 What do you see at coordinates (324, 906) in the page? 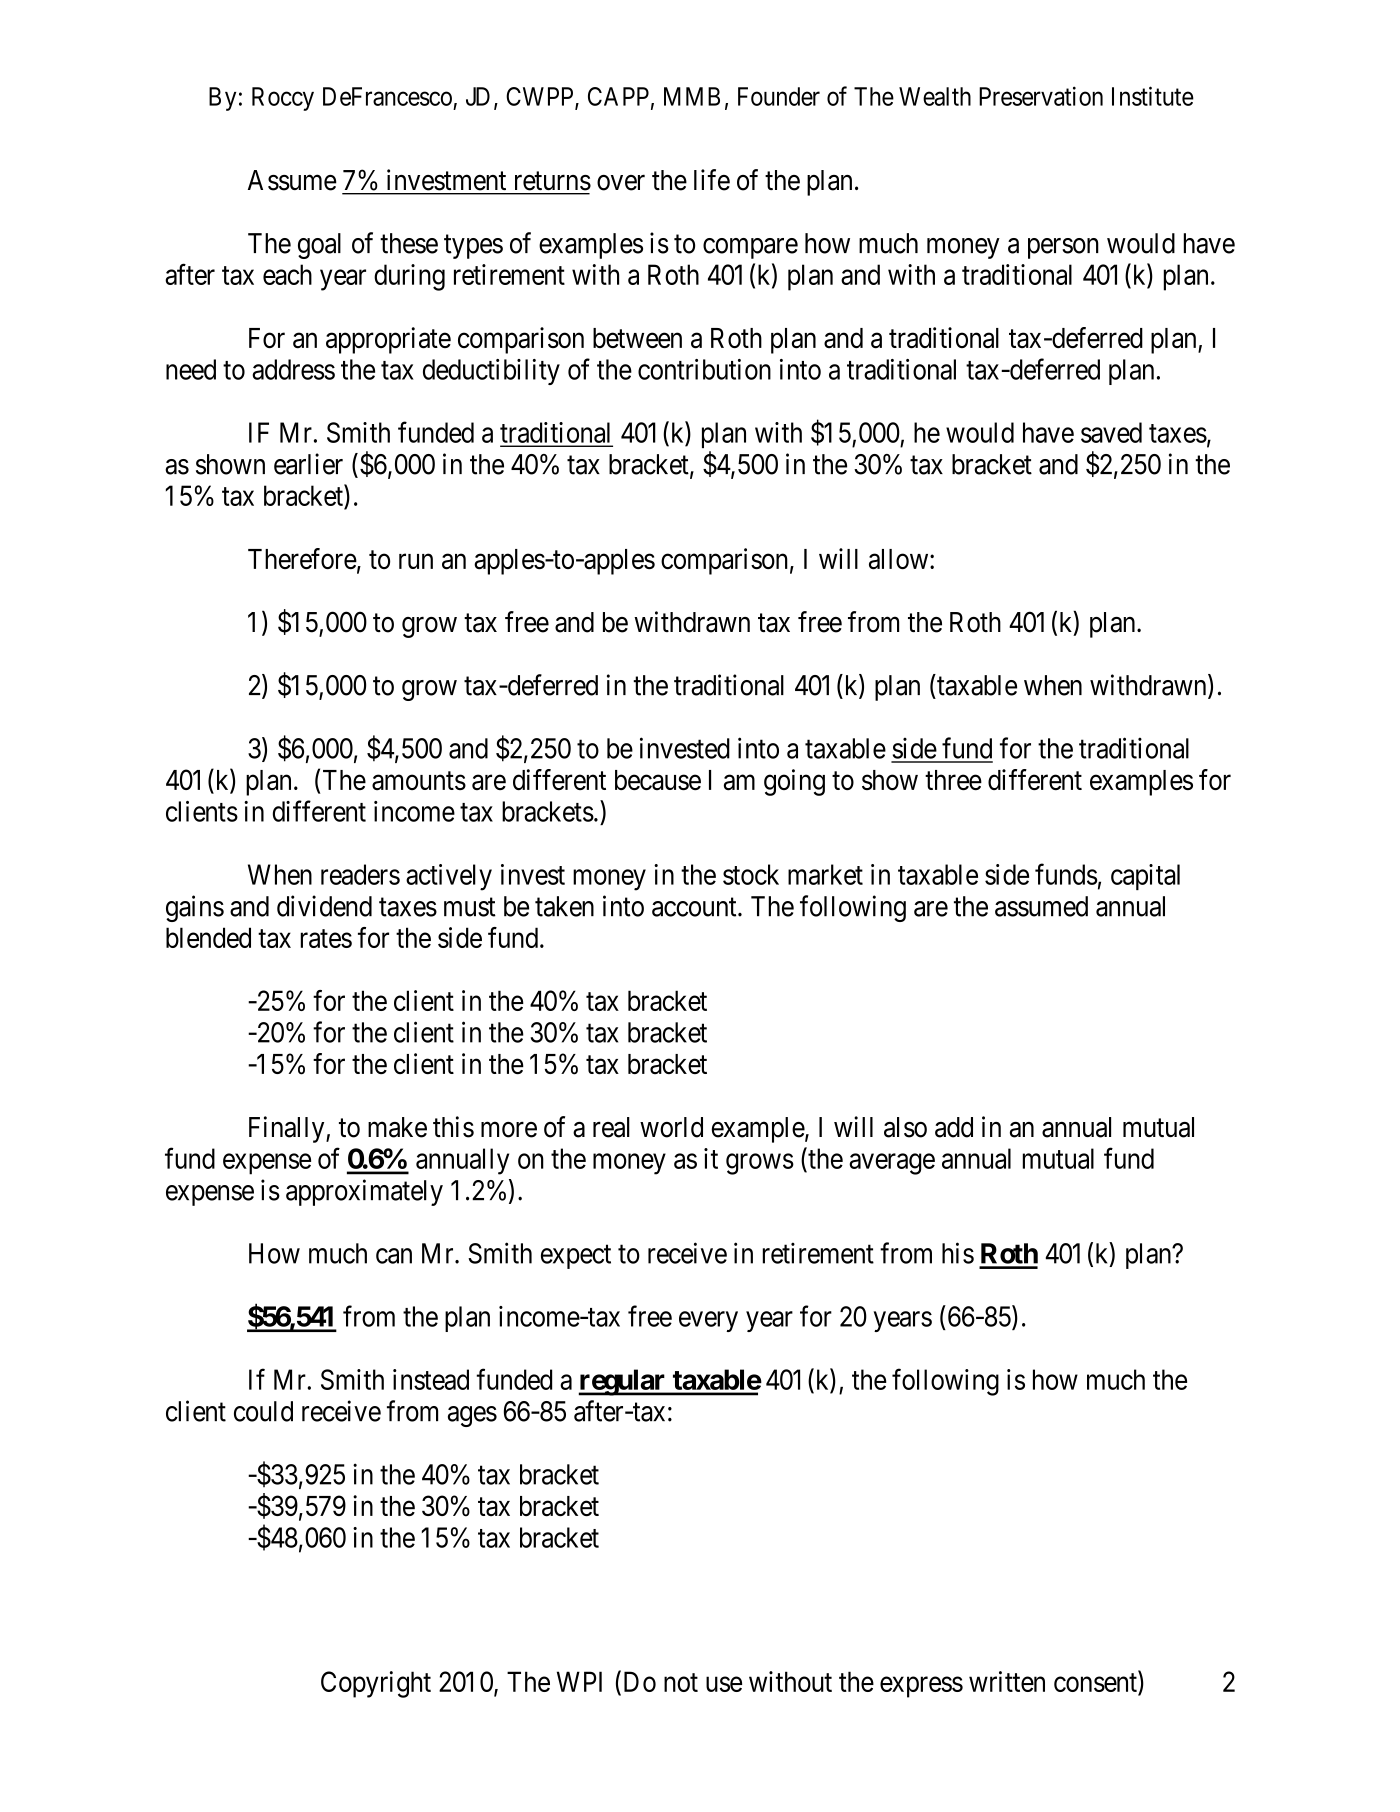
I see `dividend` at bounding box center [324, 906].
